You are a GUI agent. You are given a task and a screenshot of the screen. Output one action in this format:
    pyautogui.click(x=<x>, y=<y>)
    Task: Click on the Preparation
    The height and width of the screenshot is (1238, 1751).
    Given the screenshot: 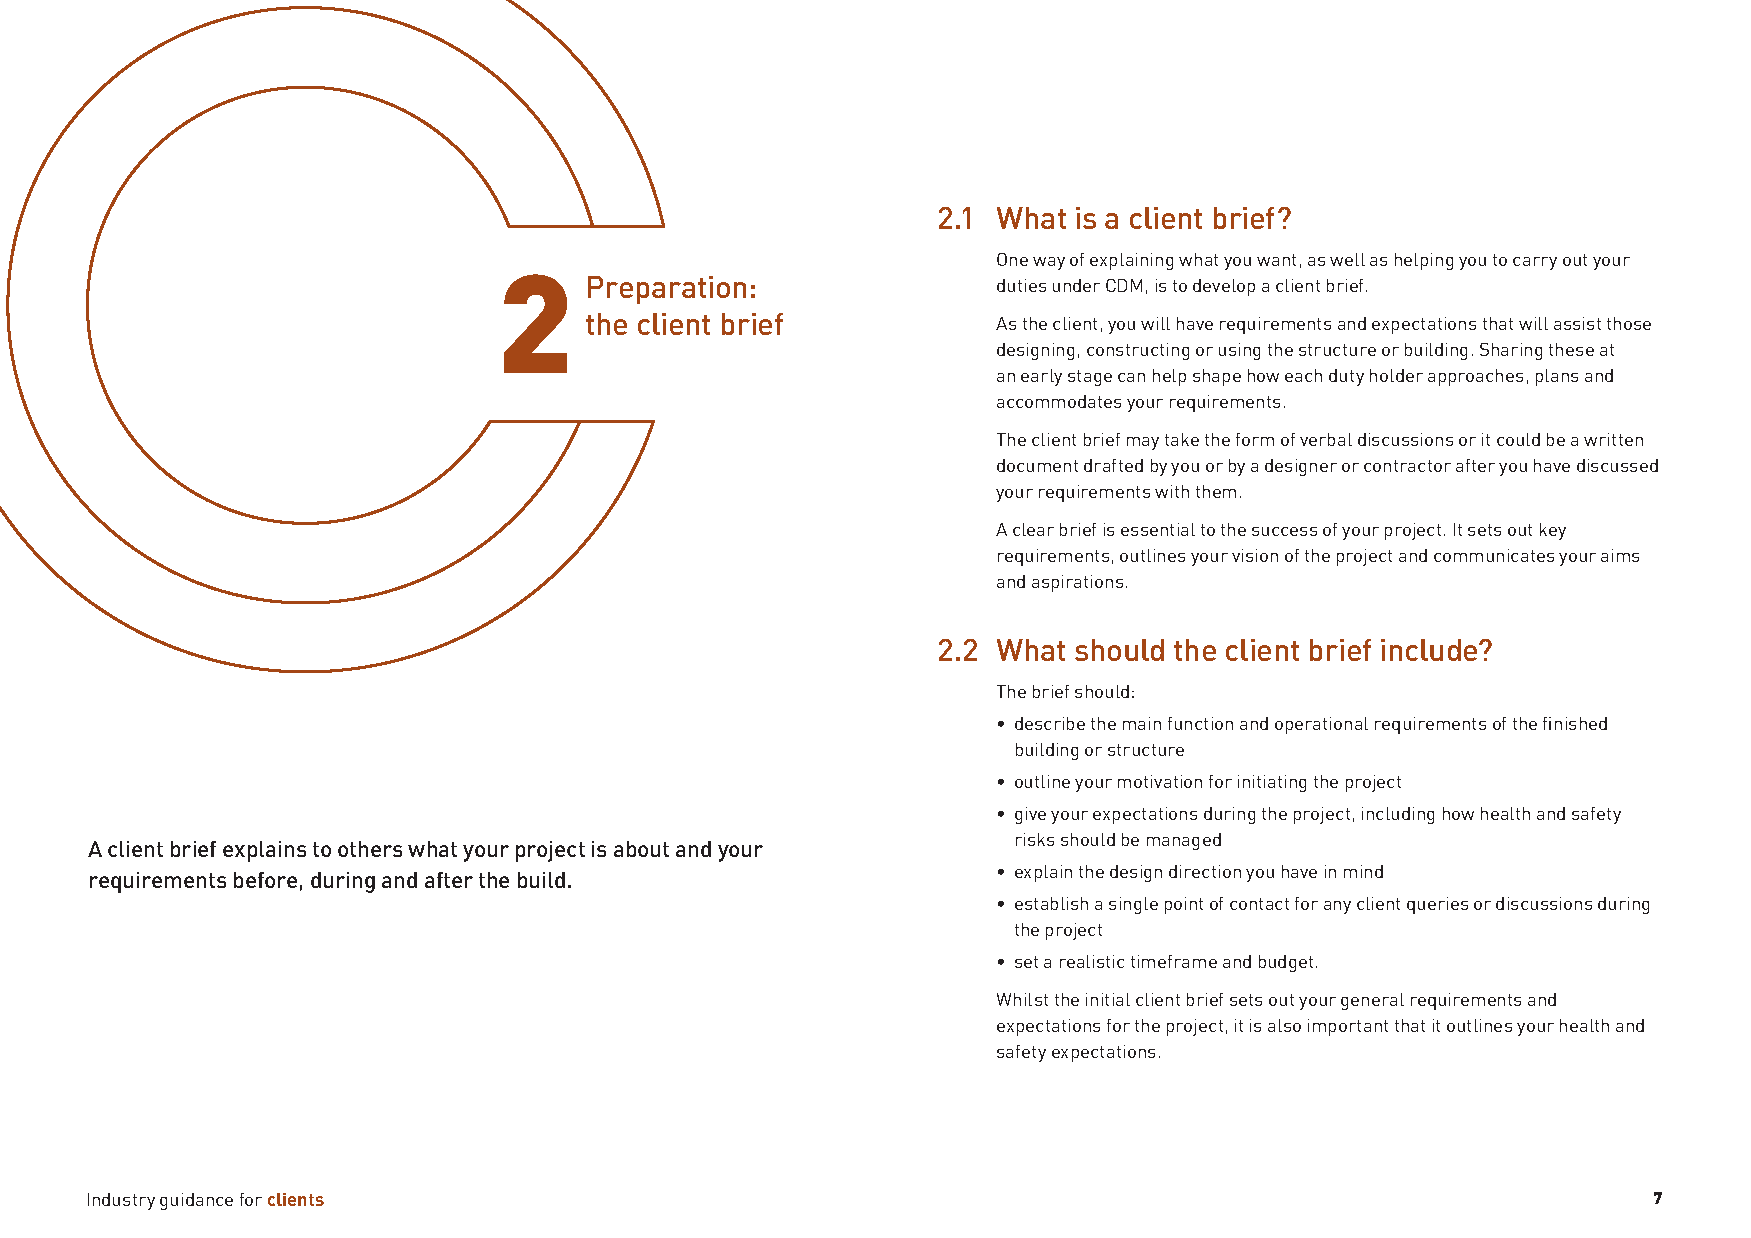 What is the action you would take?
    pyautogui.click(x=667, y=290)
